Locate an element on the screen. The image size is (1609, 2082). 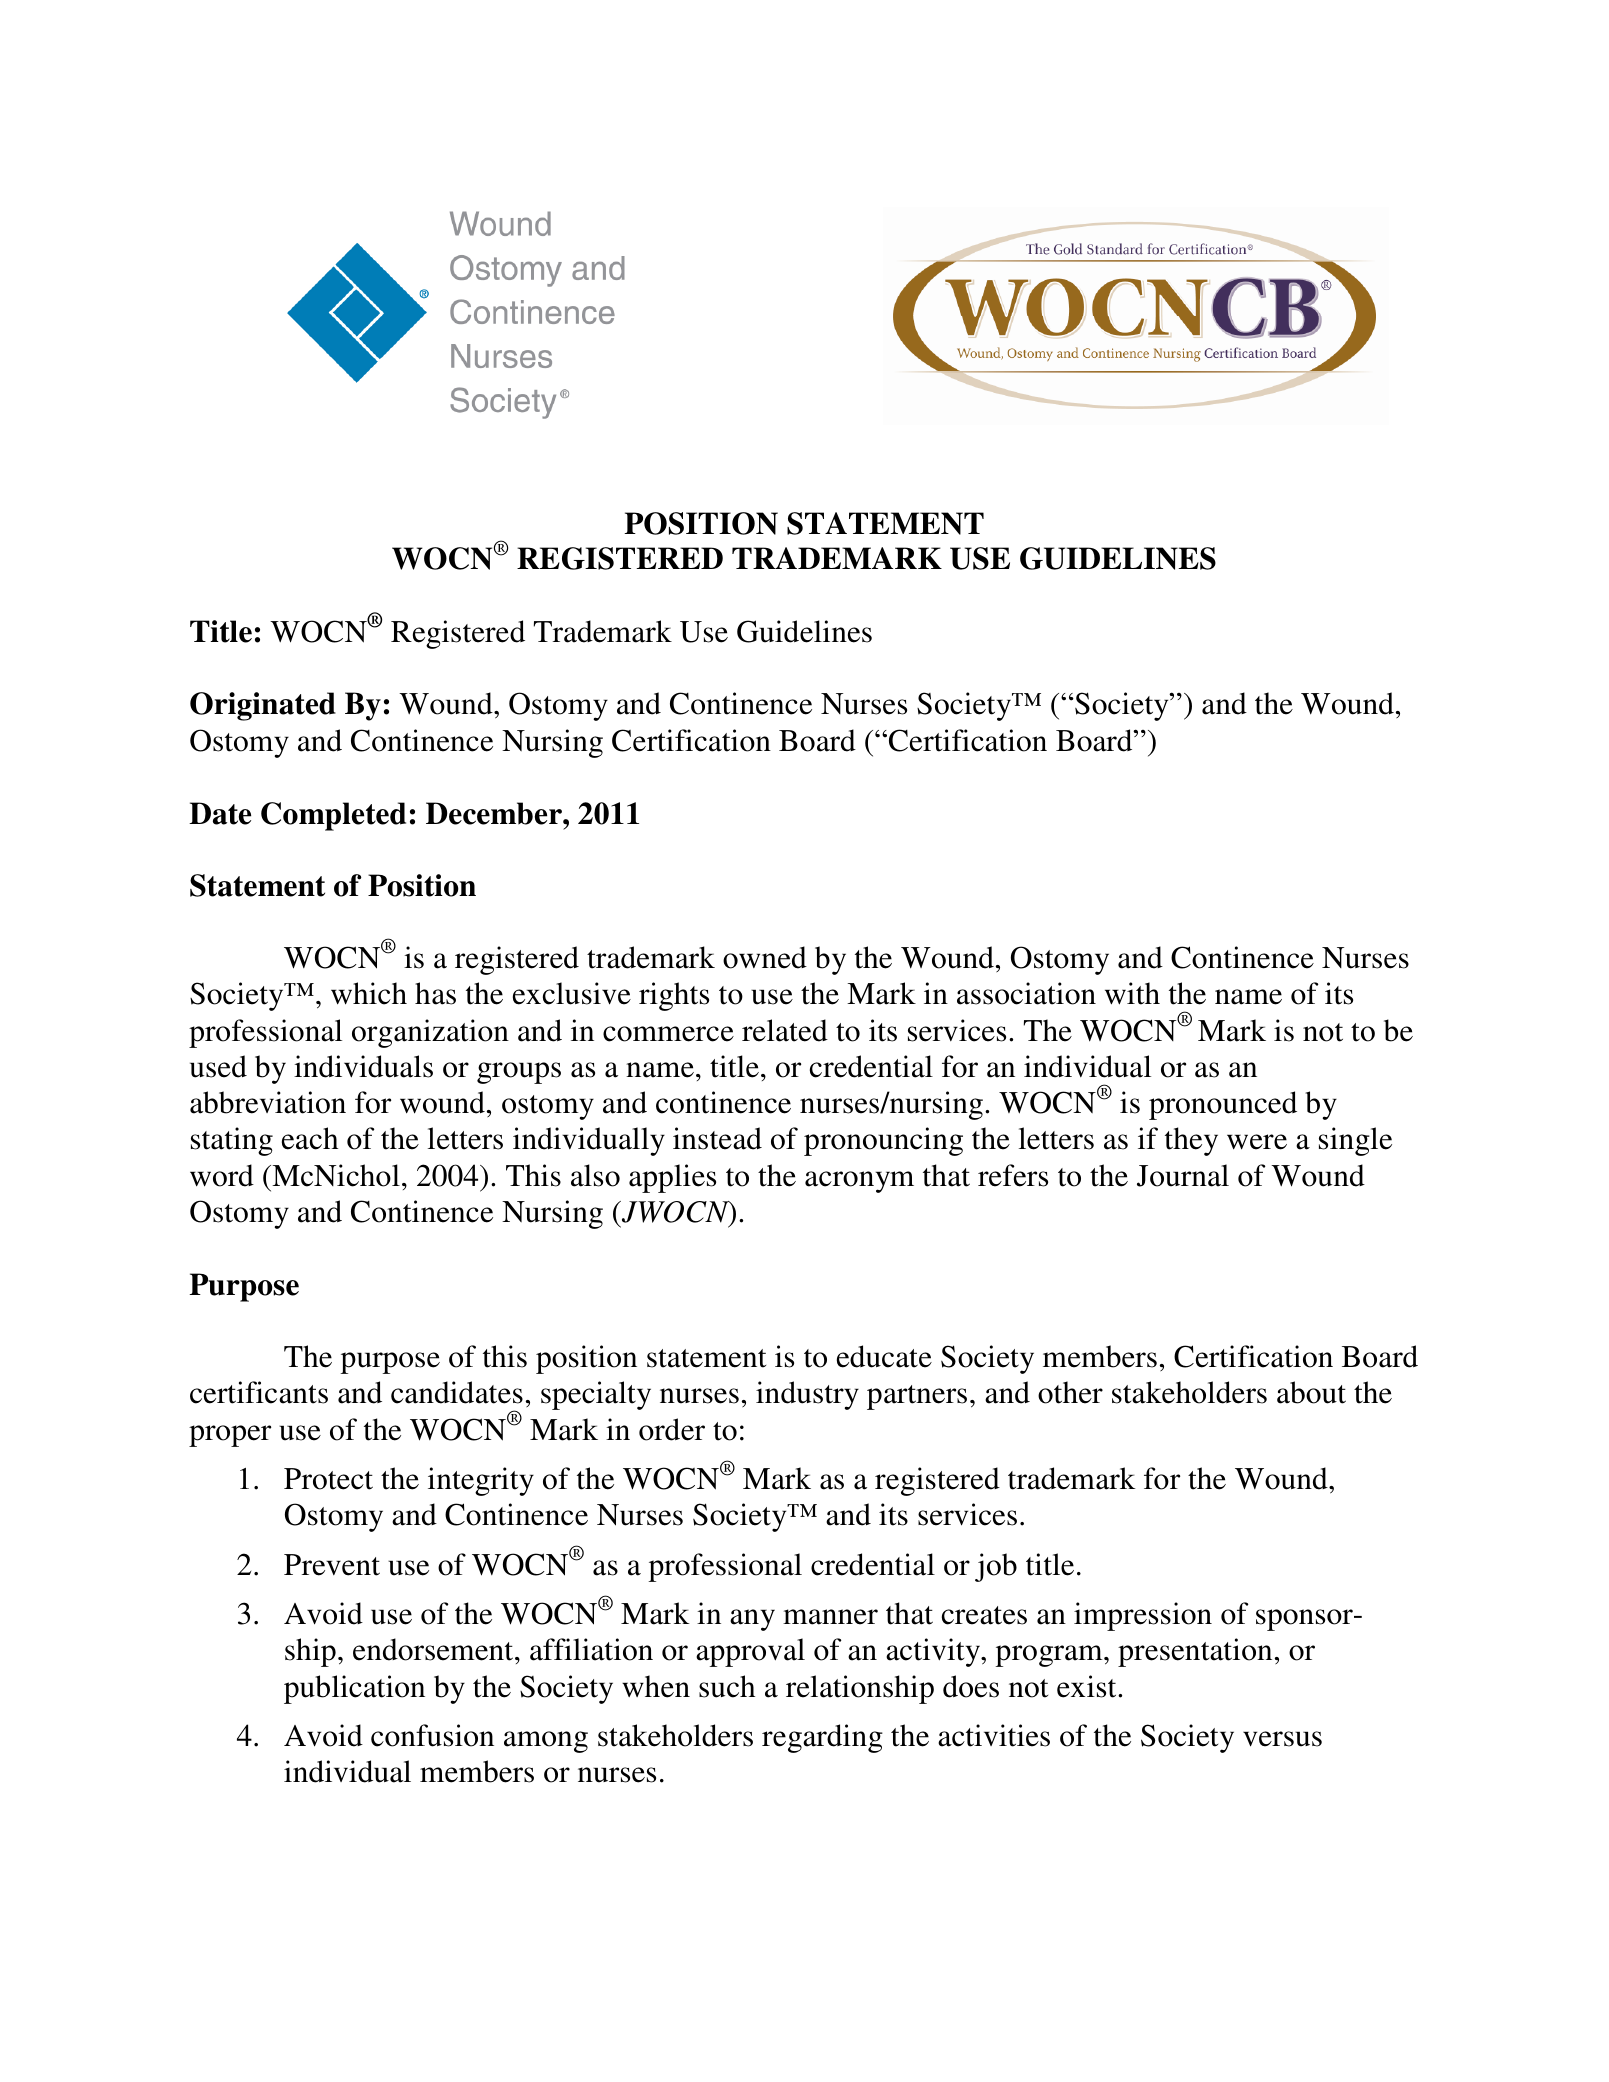
with is located at coordinates (1132, 993).
